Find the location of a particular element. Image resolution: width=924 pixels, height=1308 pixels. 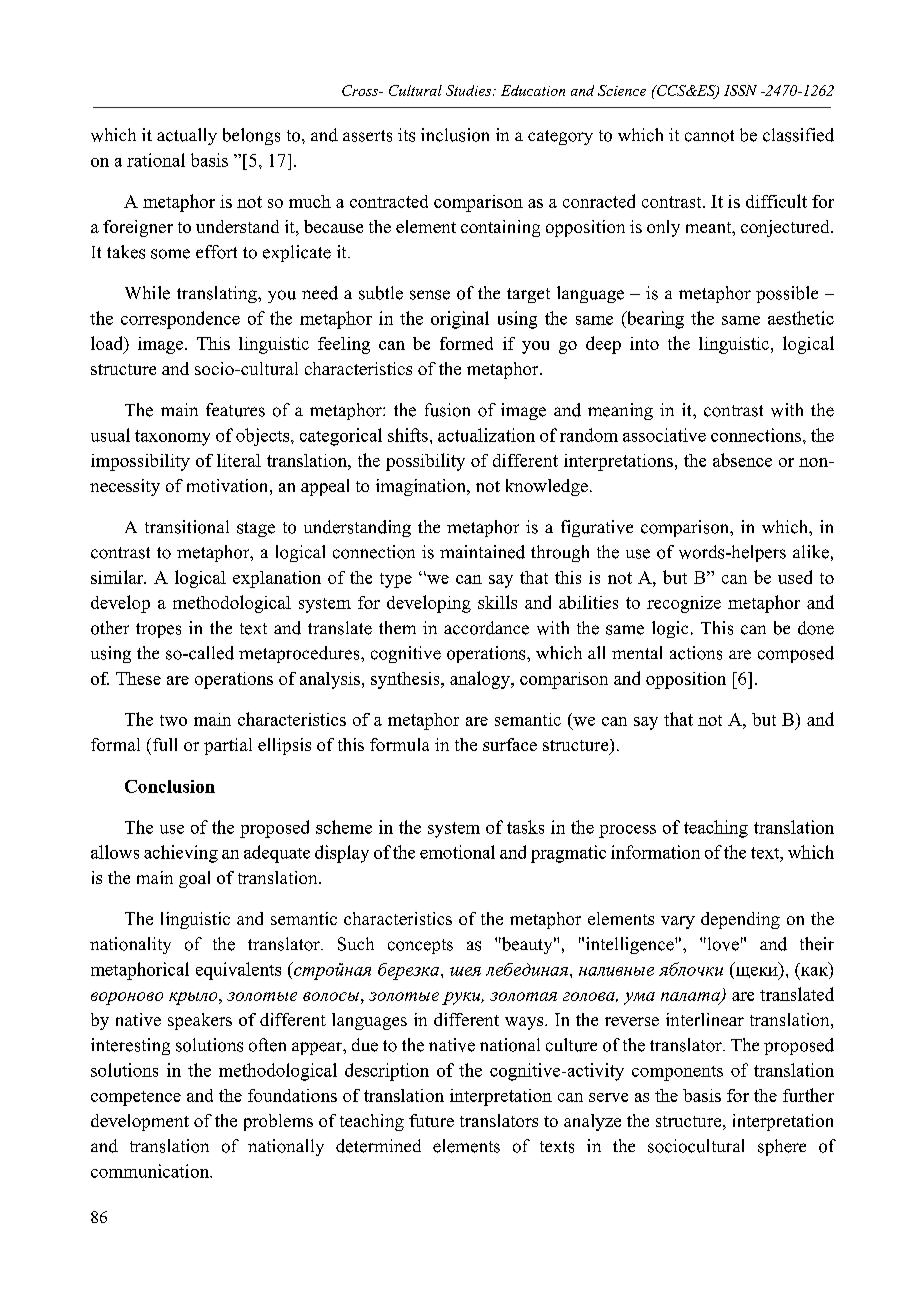

goal is located at coordinates (194, 879).
